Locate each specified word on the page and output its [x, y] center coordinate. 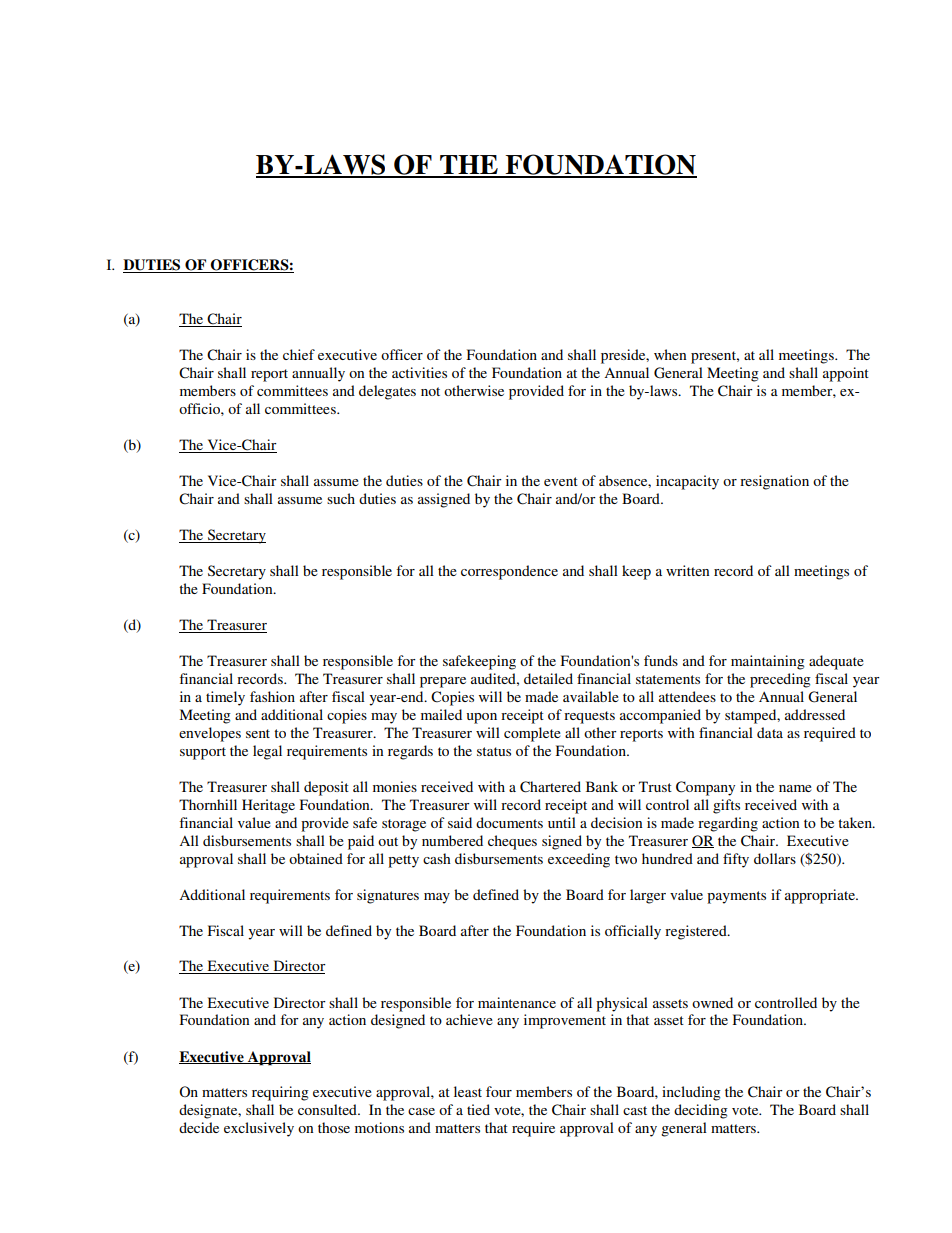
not [430, 391]
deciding [701, 1111]
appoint [846, 374]
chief [299, 354]
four [499, 1091]
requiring [280, 1093]
